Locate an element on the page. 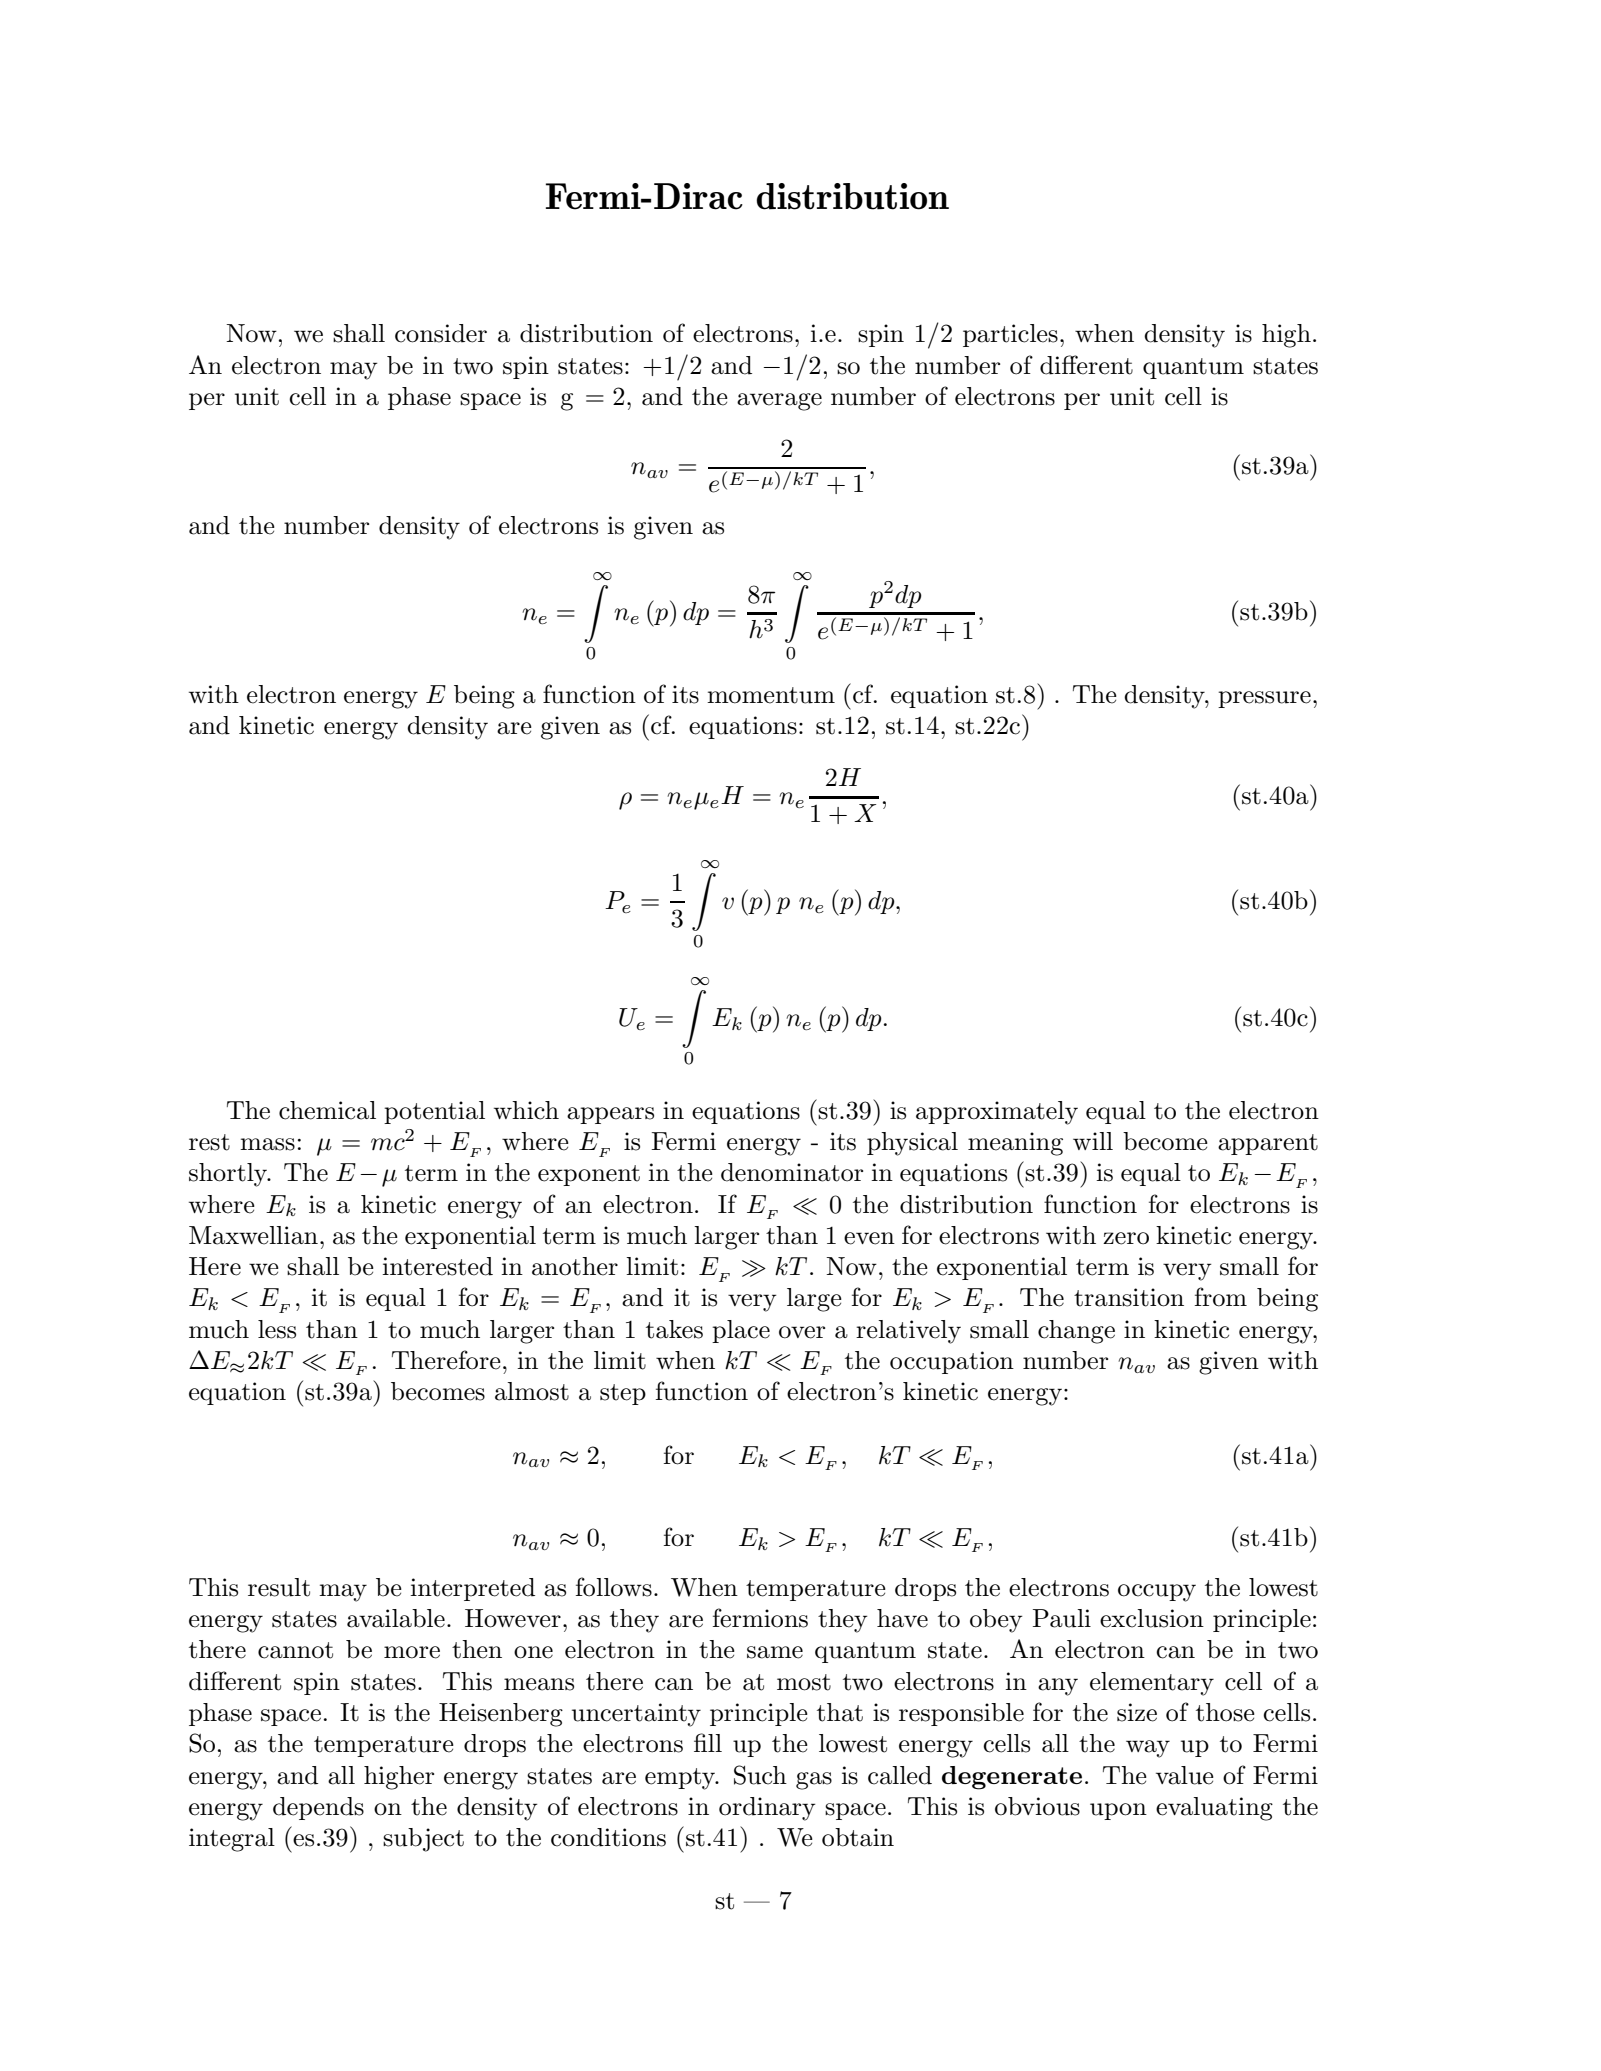 This page has width=1601, height=2071. ordinary is located at coordinates (767, 1809).
